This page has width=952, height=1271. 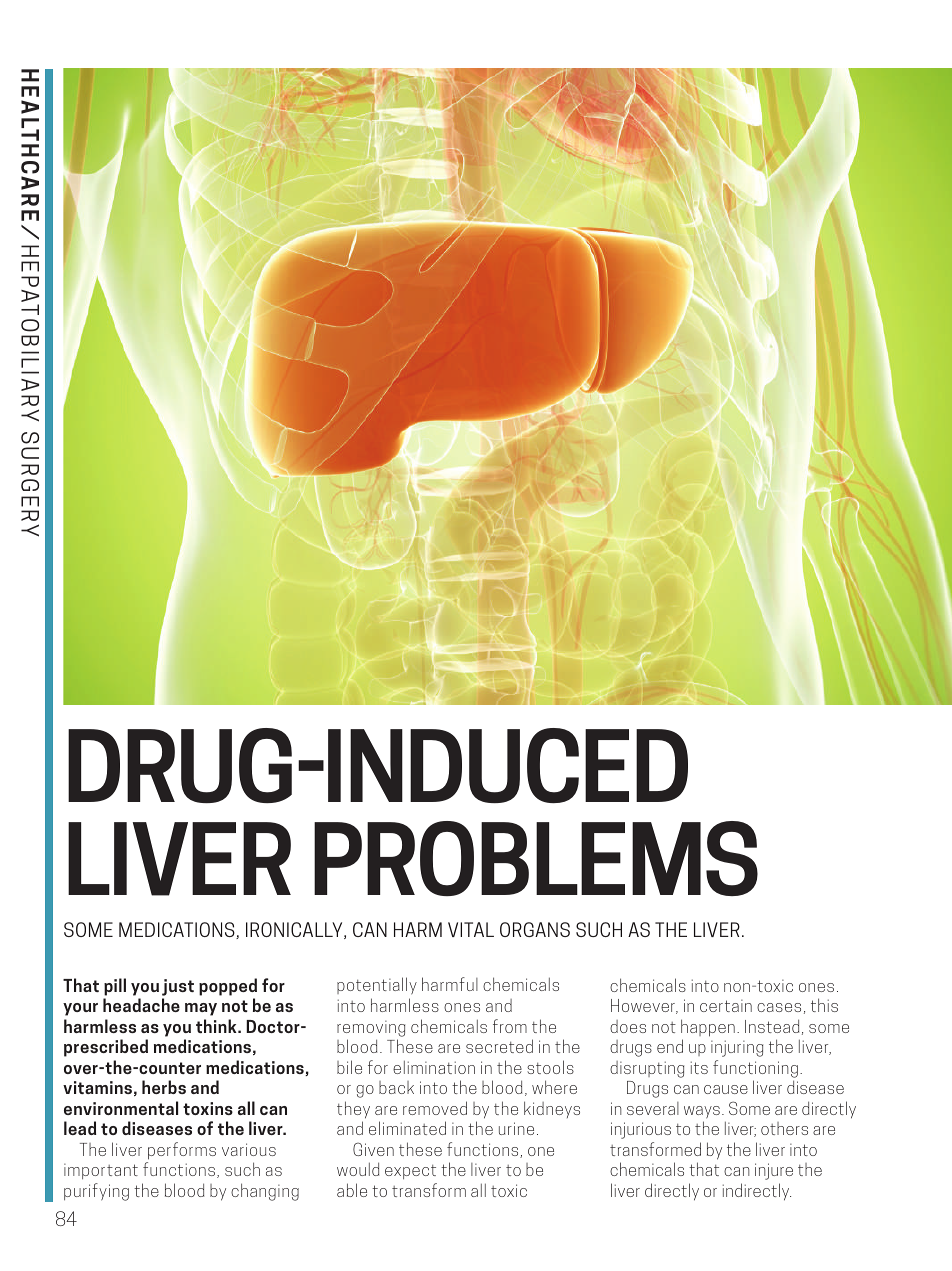 What do you see at coordinates (164, 1087) in the page?
I see `herbs` at bounding box center [164, 1087].
